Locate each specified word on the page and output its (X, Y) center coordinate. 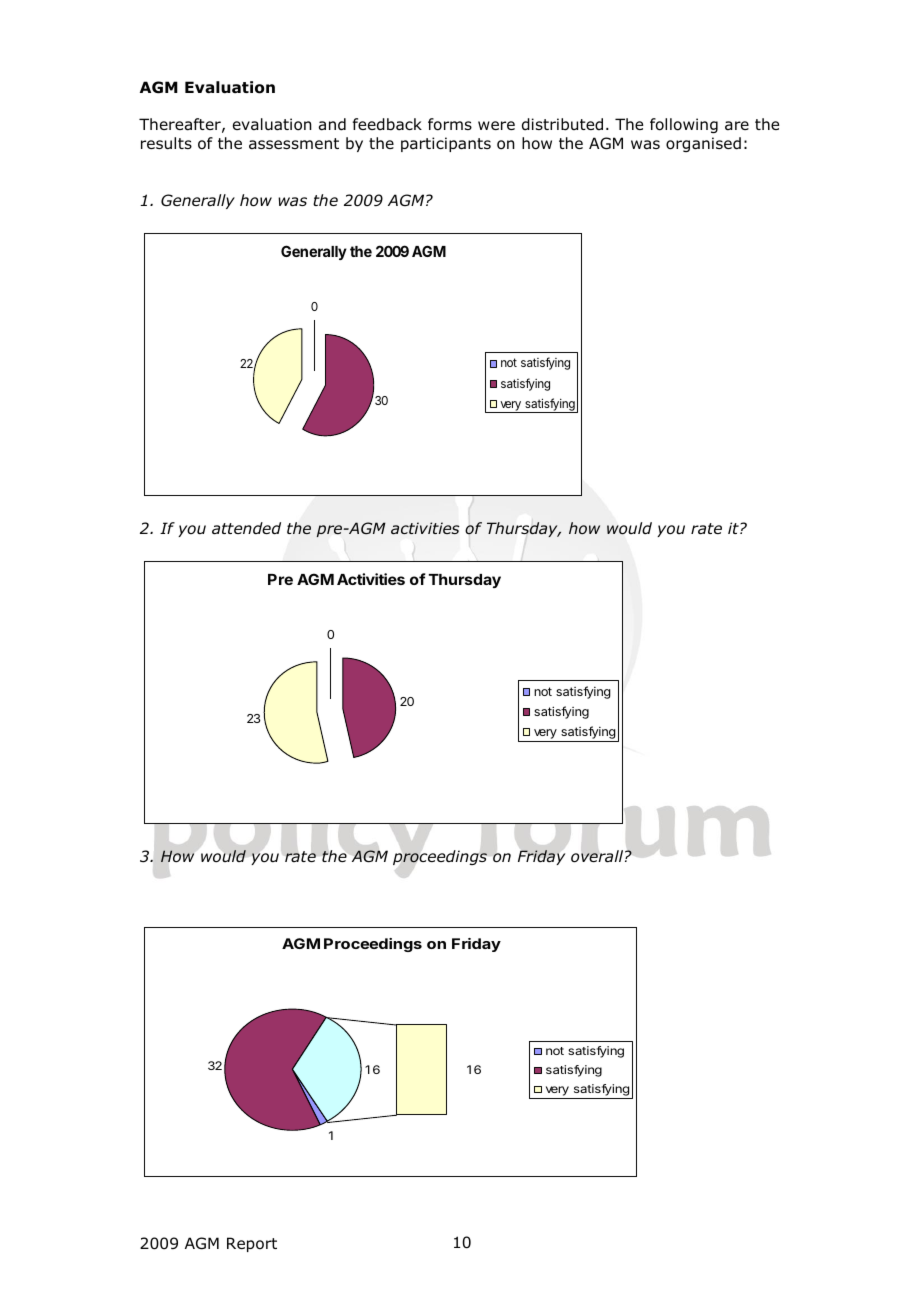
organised (703, 144)
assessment (294, 143)
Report (252, 1244)
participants (446, 144)
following (684, 125)
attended (246, 528)
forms (450, 124)
